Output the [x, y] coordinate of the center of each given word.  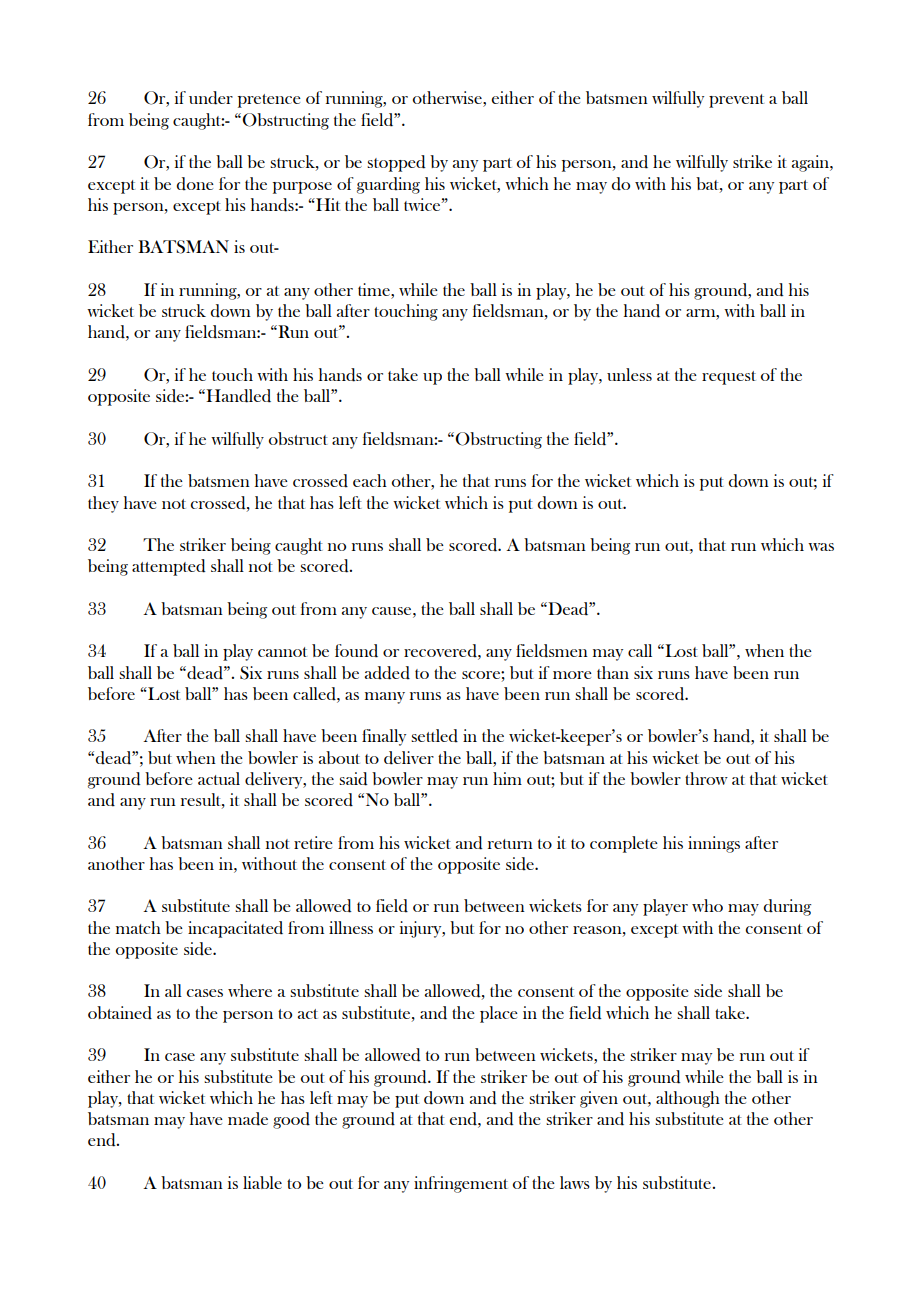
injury [422, 929]
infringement [461, 1184]
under [211, 98]
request [729, 378]
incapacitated [235, 929]
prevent [736, 101]
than [613, 672]
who [707, 905]
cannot [282, 652]
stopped [396, 163]
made [248, 1119]
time [375, 289]
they [103, 504]
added [387, 673]
